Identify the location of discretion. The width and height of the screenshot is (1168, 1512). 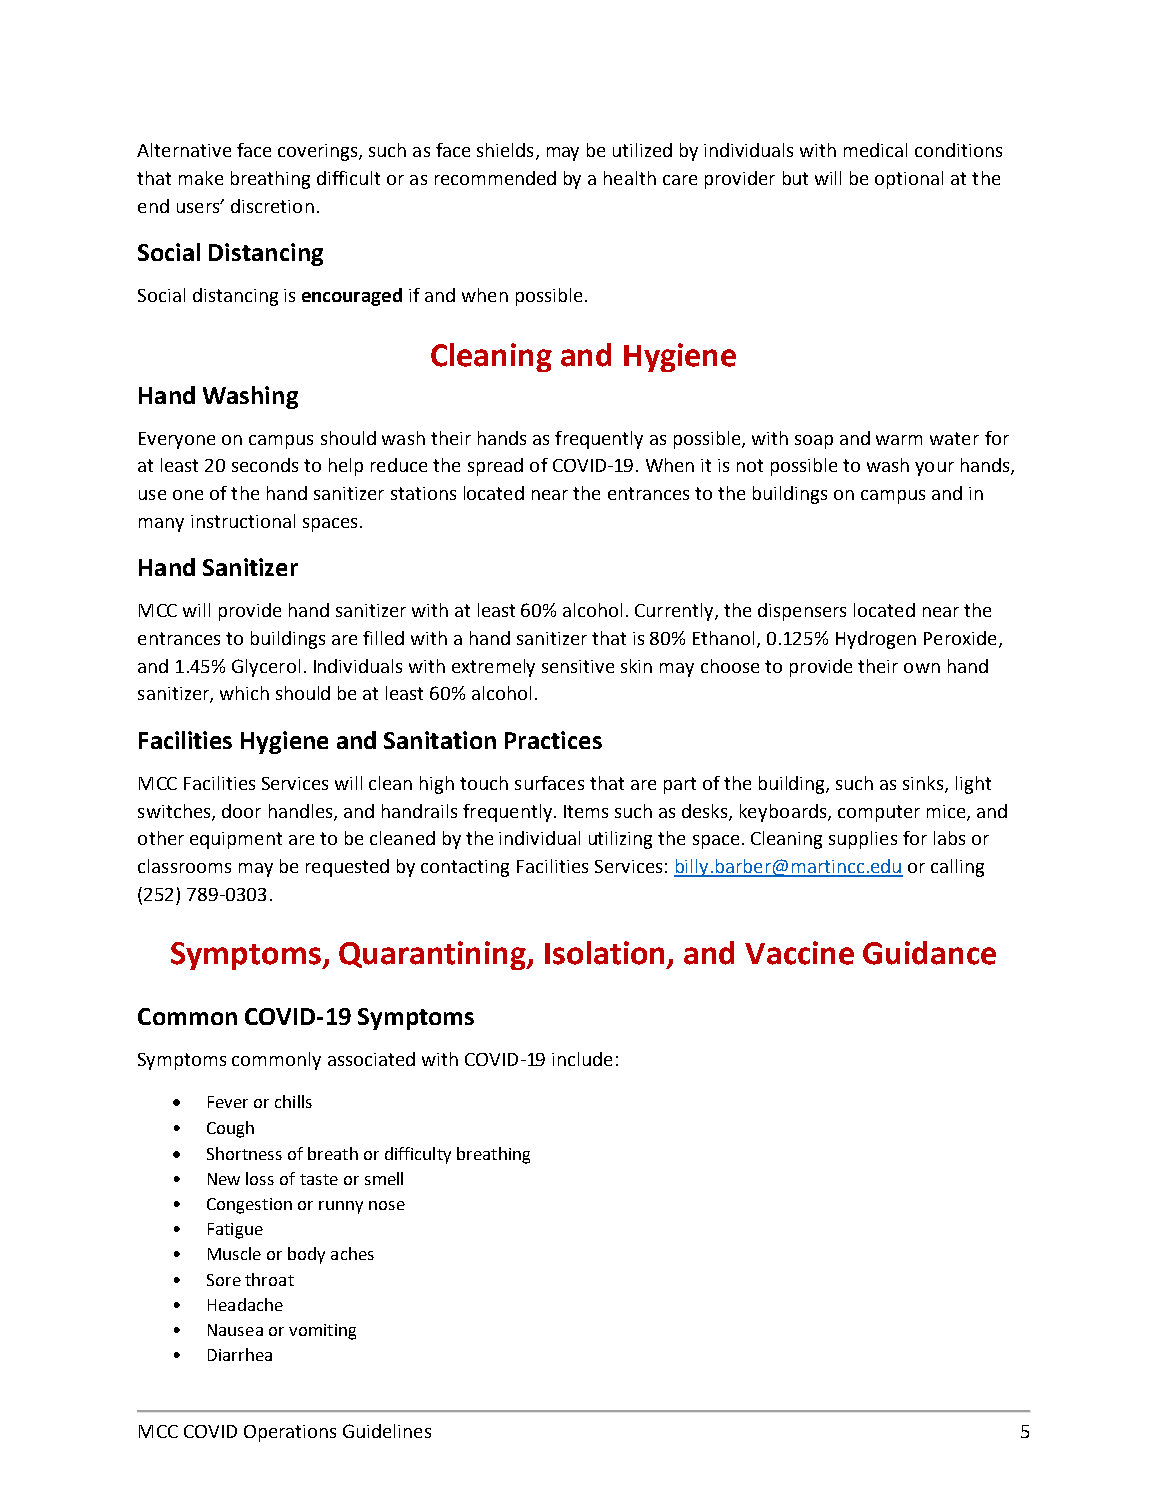
(272, 206).
